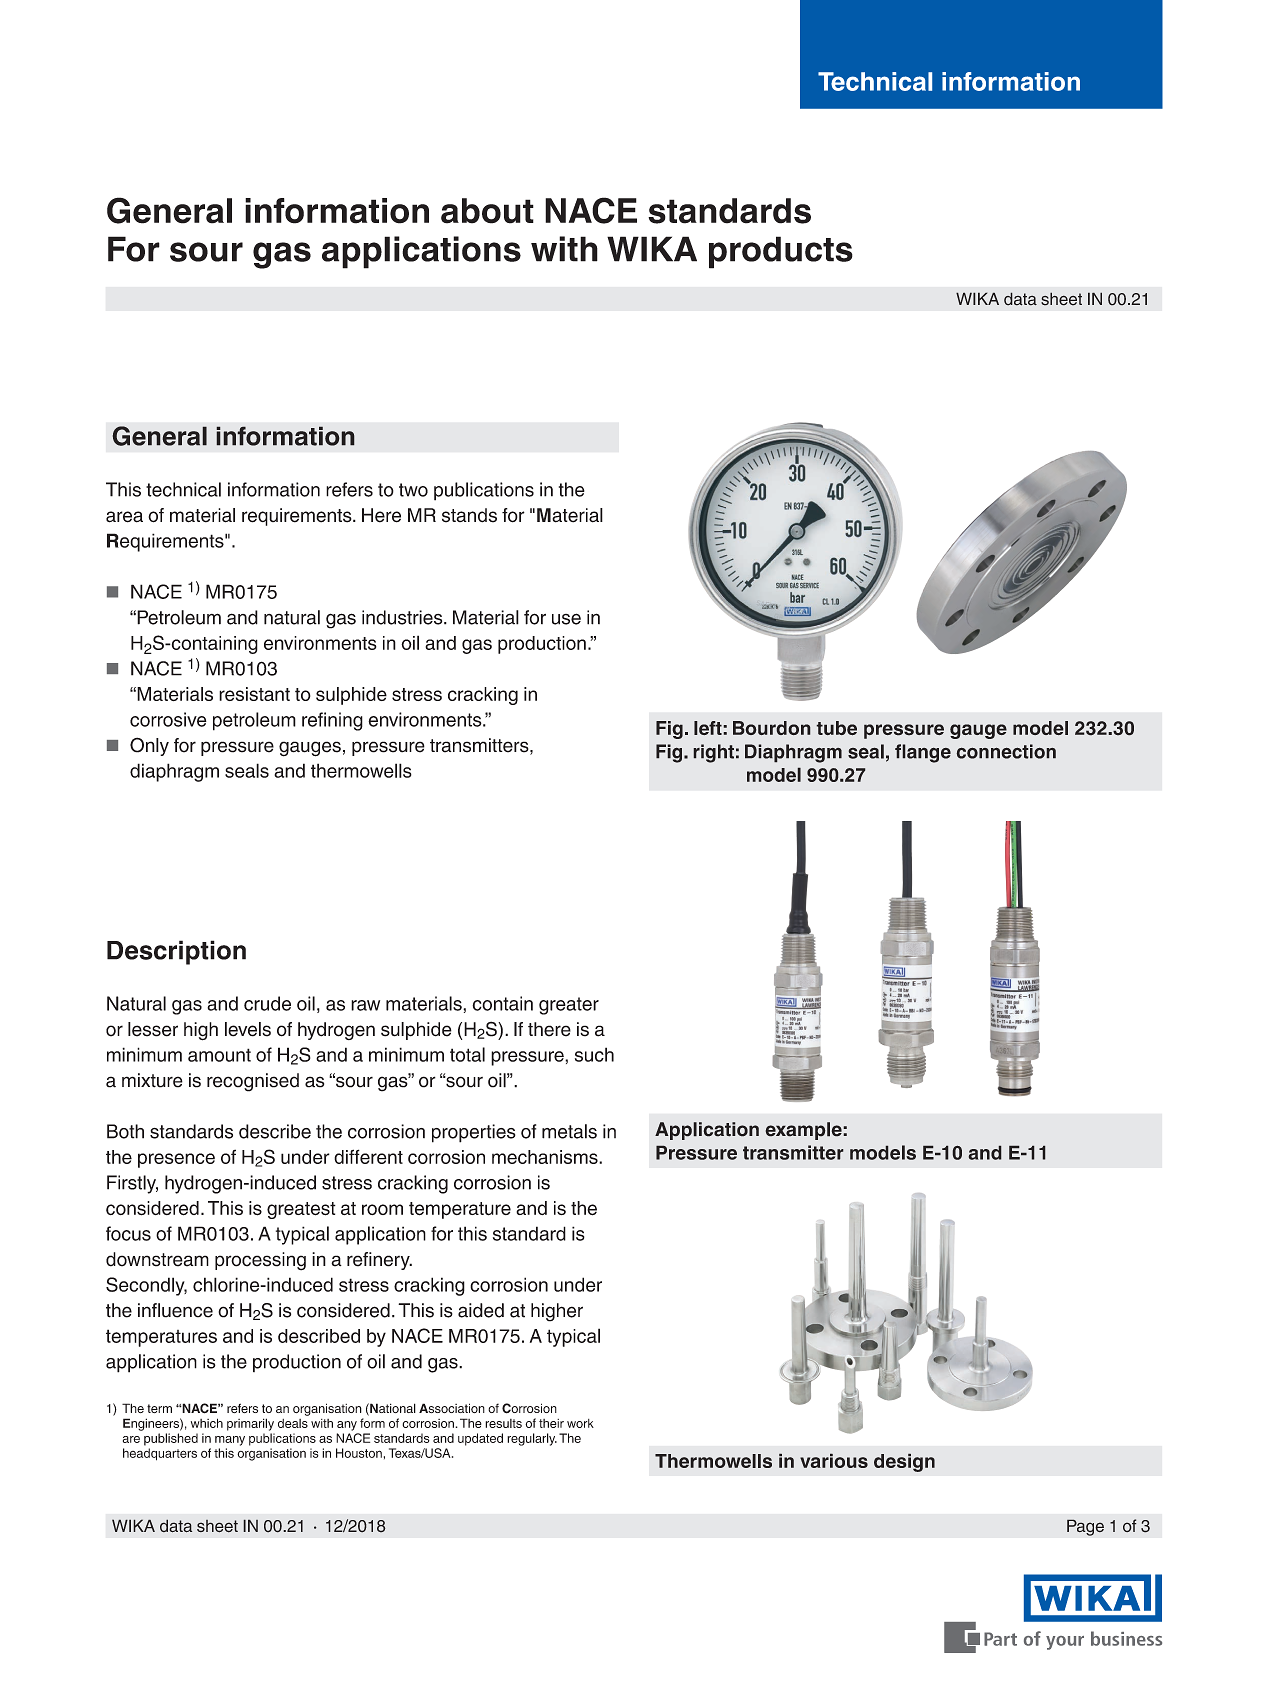 The image size is (1268, 1687). What do you see at coordinates (781, 252) in the screenshot?
I see `products` at bounding box center [781, 252].
